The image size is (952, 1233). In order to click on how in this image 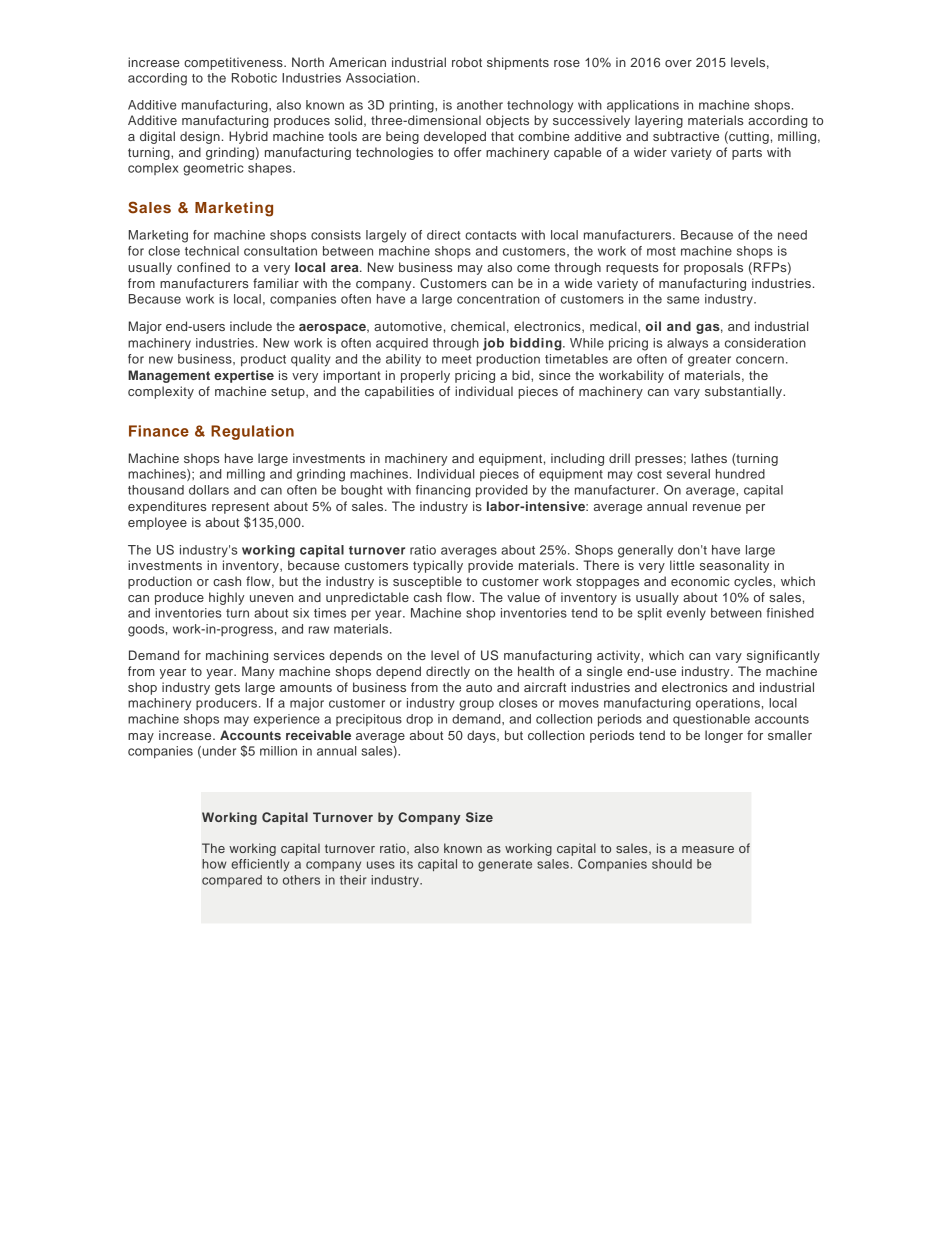, I will do `click(214, 864)`.
